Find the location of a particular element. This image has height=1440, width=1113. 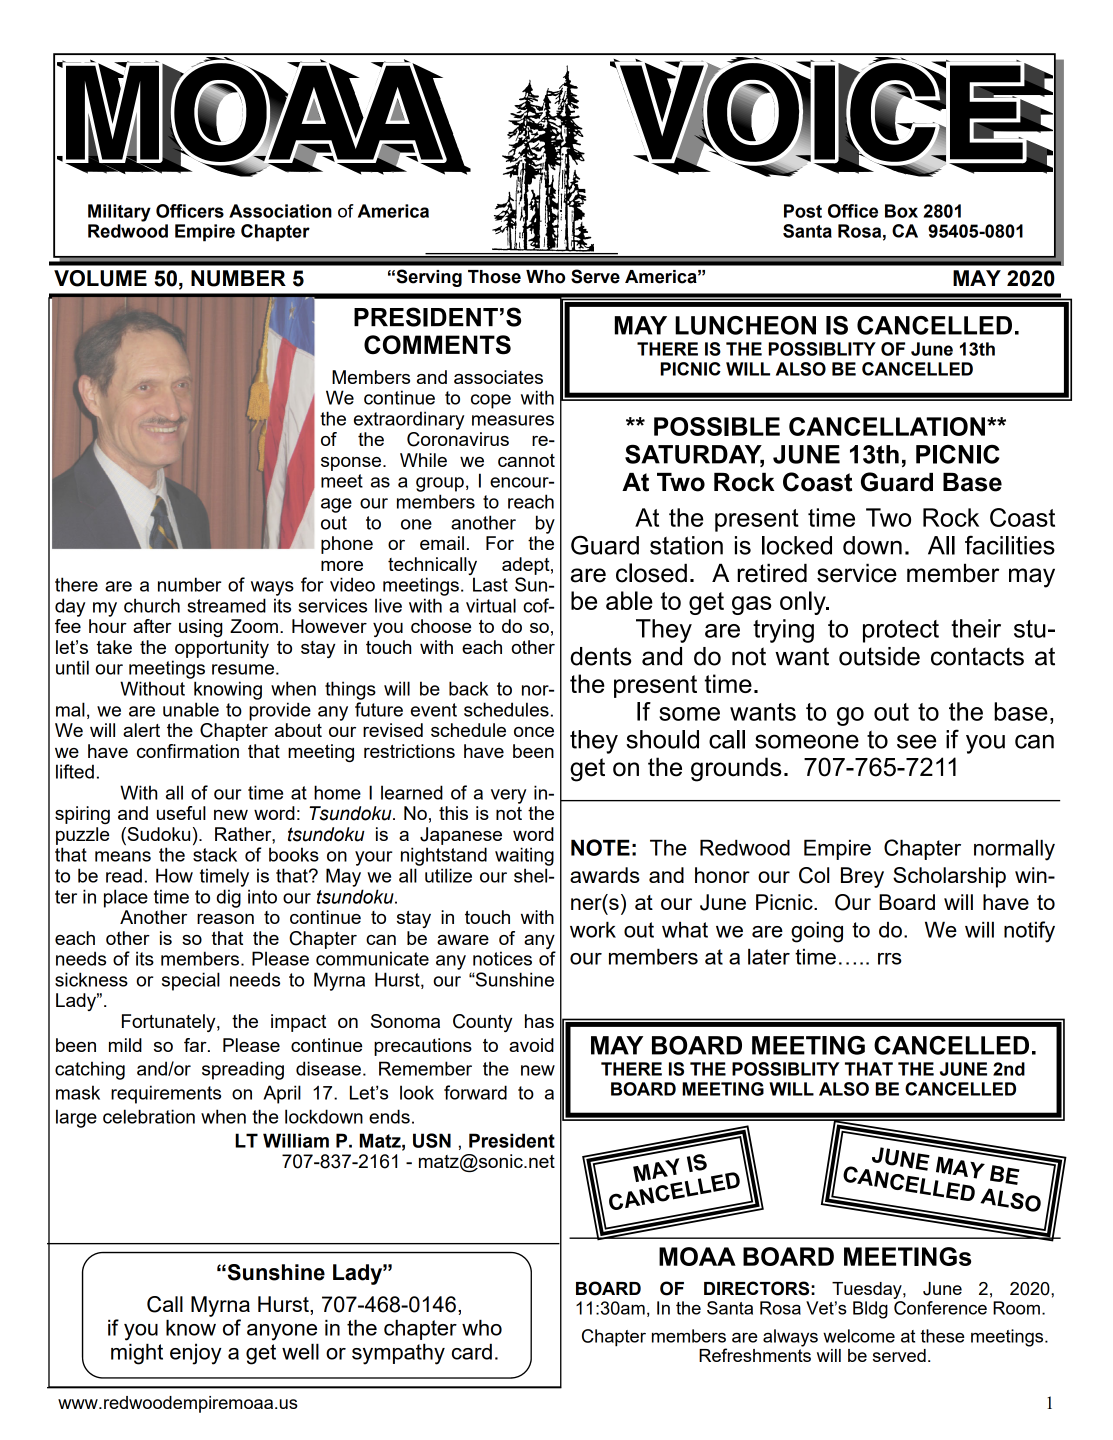

Box is located at coordinates (901, 211).
